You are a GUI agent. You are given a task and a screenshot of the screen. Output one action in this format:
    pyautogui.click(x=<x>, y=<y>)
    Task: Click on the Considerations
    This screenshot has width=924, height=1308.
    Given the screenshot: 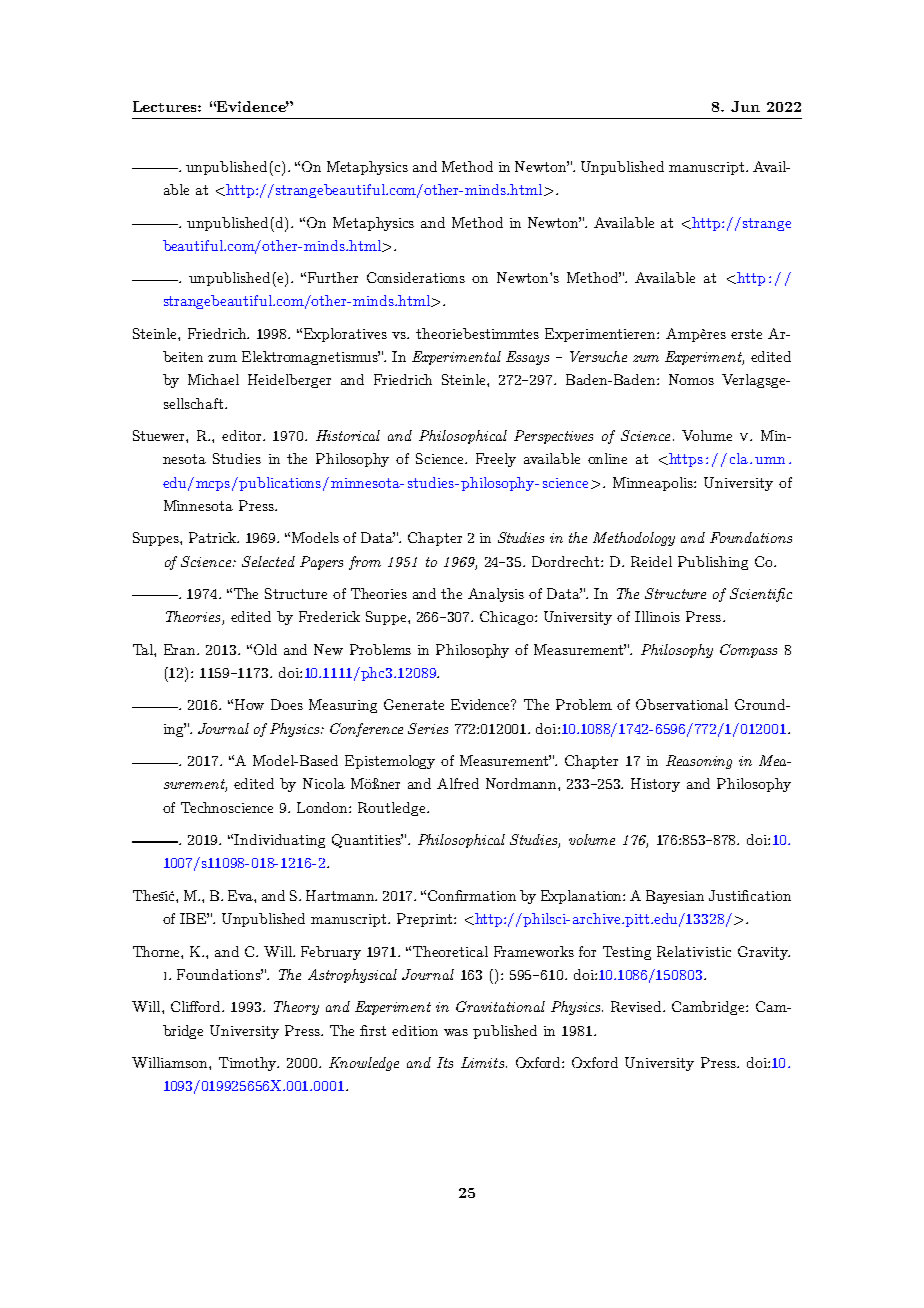 What is the action you would take?
    pyautogui.click(x=416, y=277)
